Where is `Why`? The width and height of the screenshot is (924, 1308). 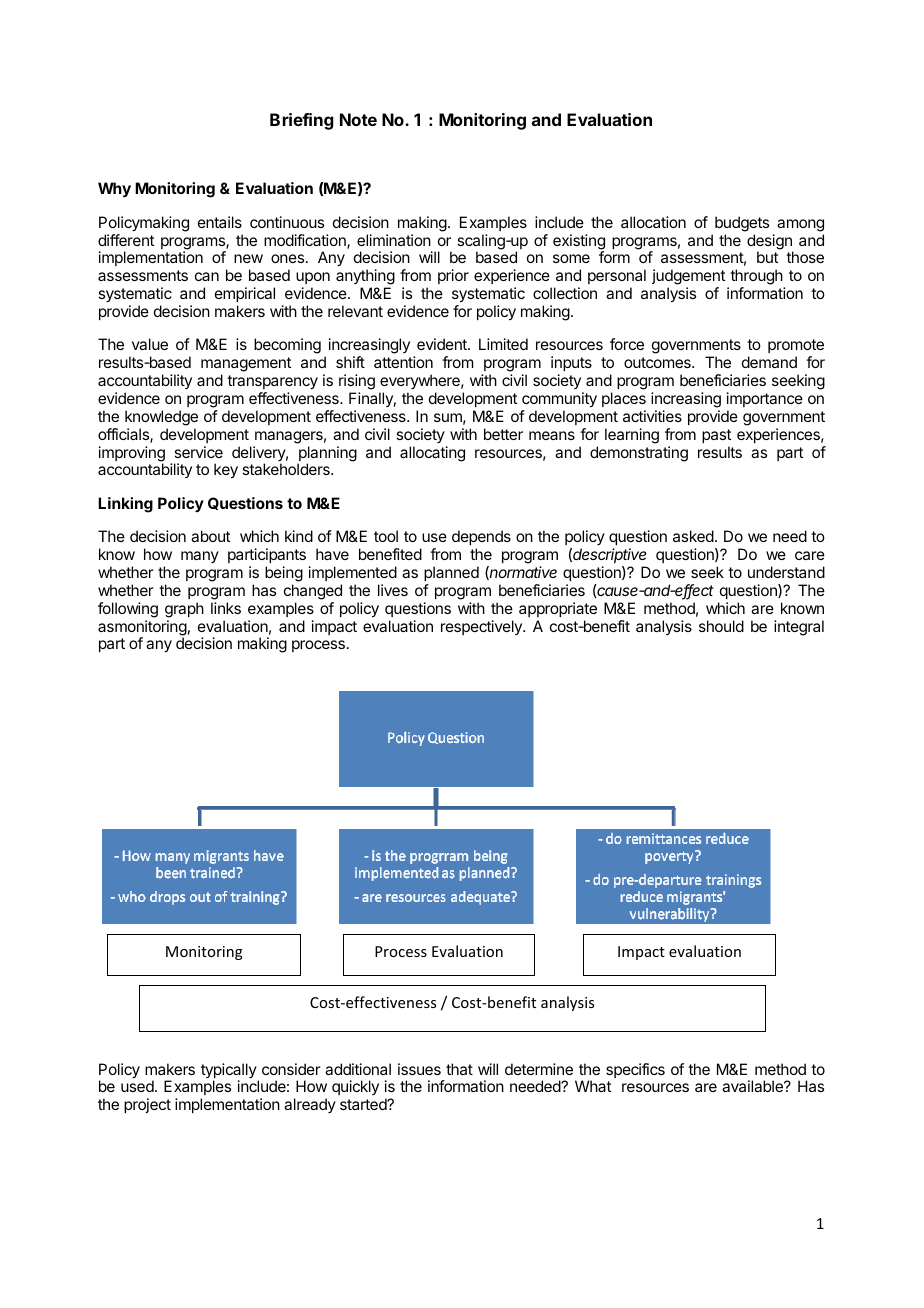
Why is located at coordinates (114, 190).
